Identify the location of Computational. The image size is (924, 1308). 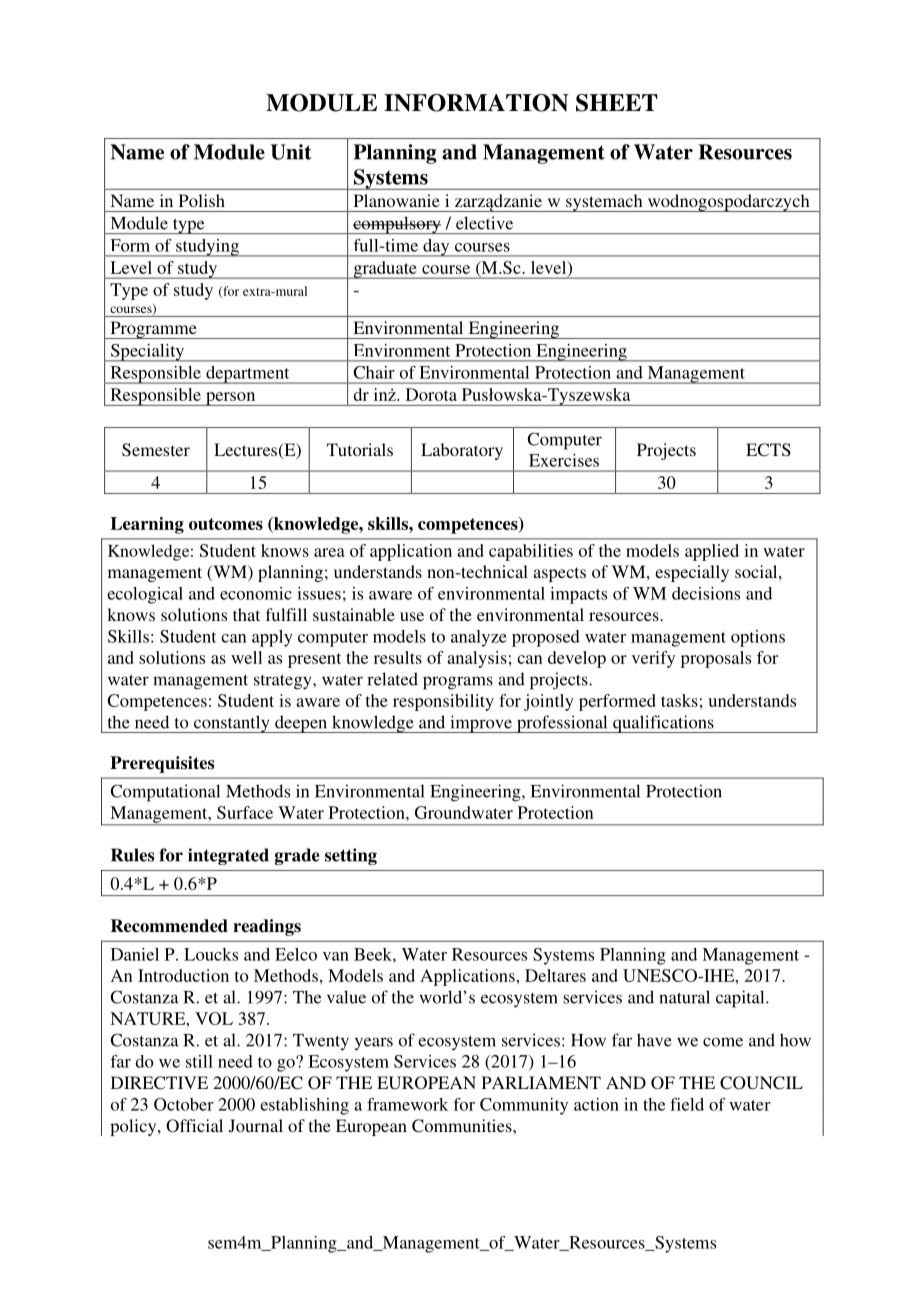
(165, 793).
